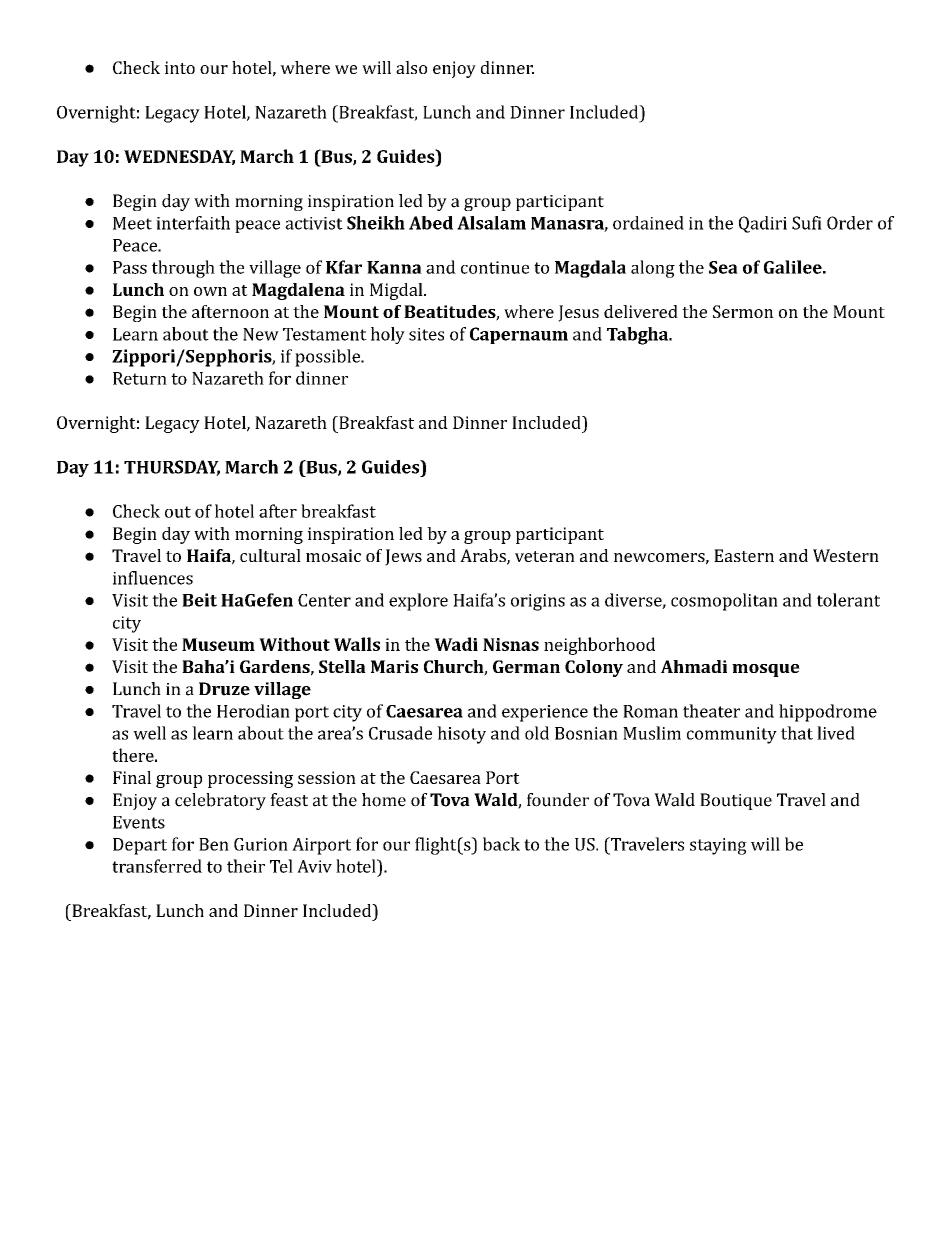 This image has height=1233, width=952. Describe the element at coordinates (744, 555) in the image. I see `Eastern` at that location.
